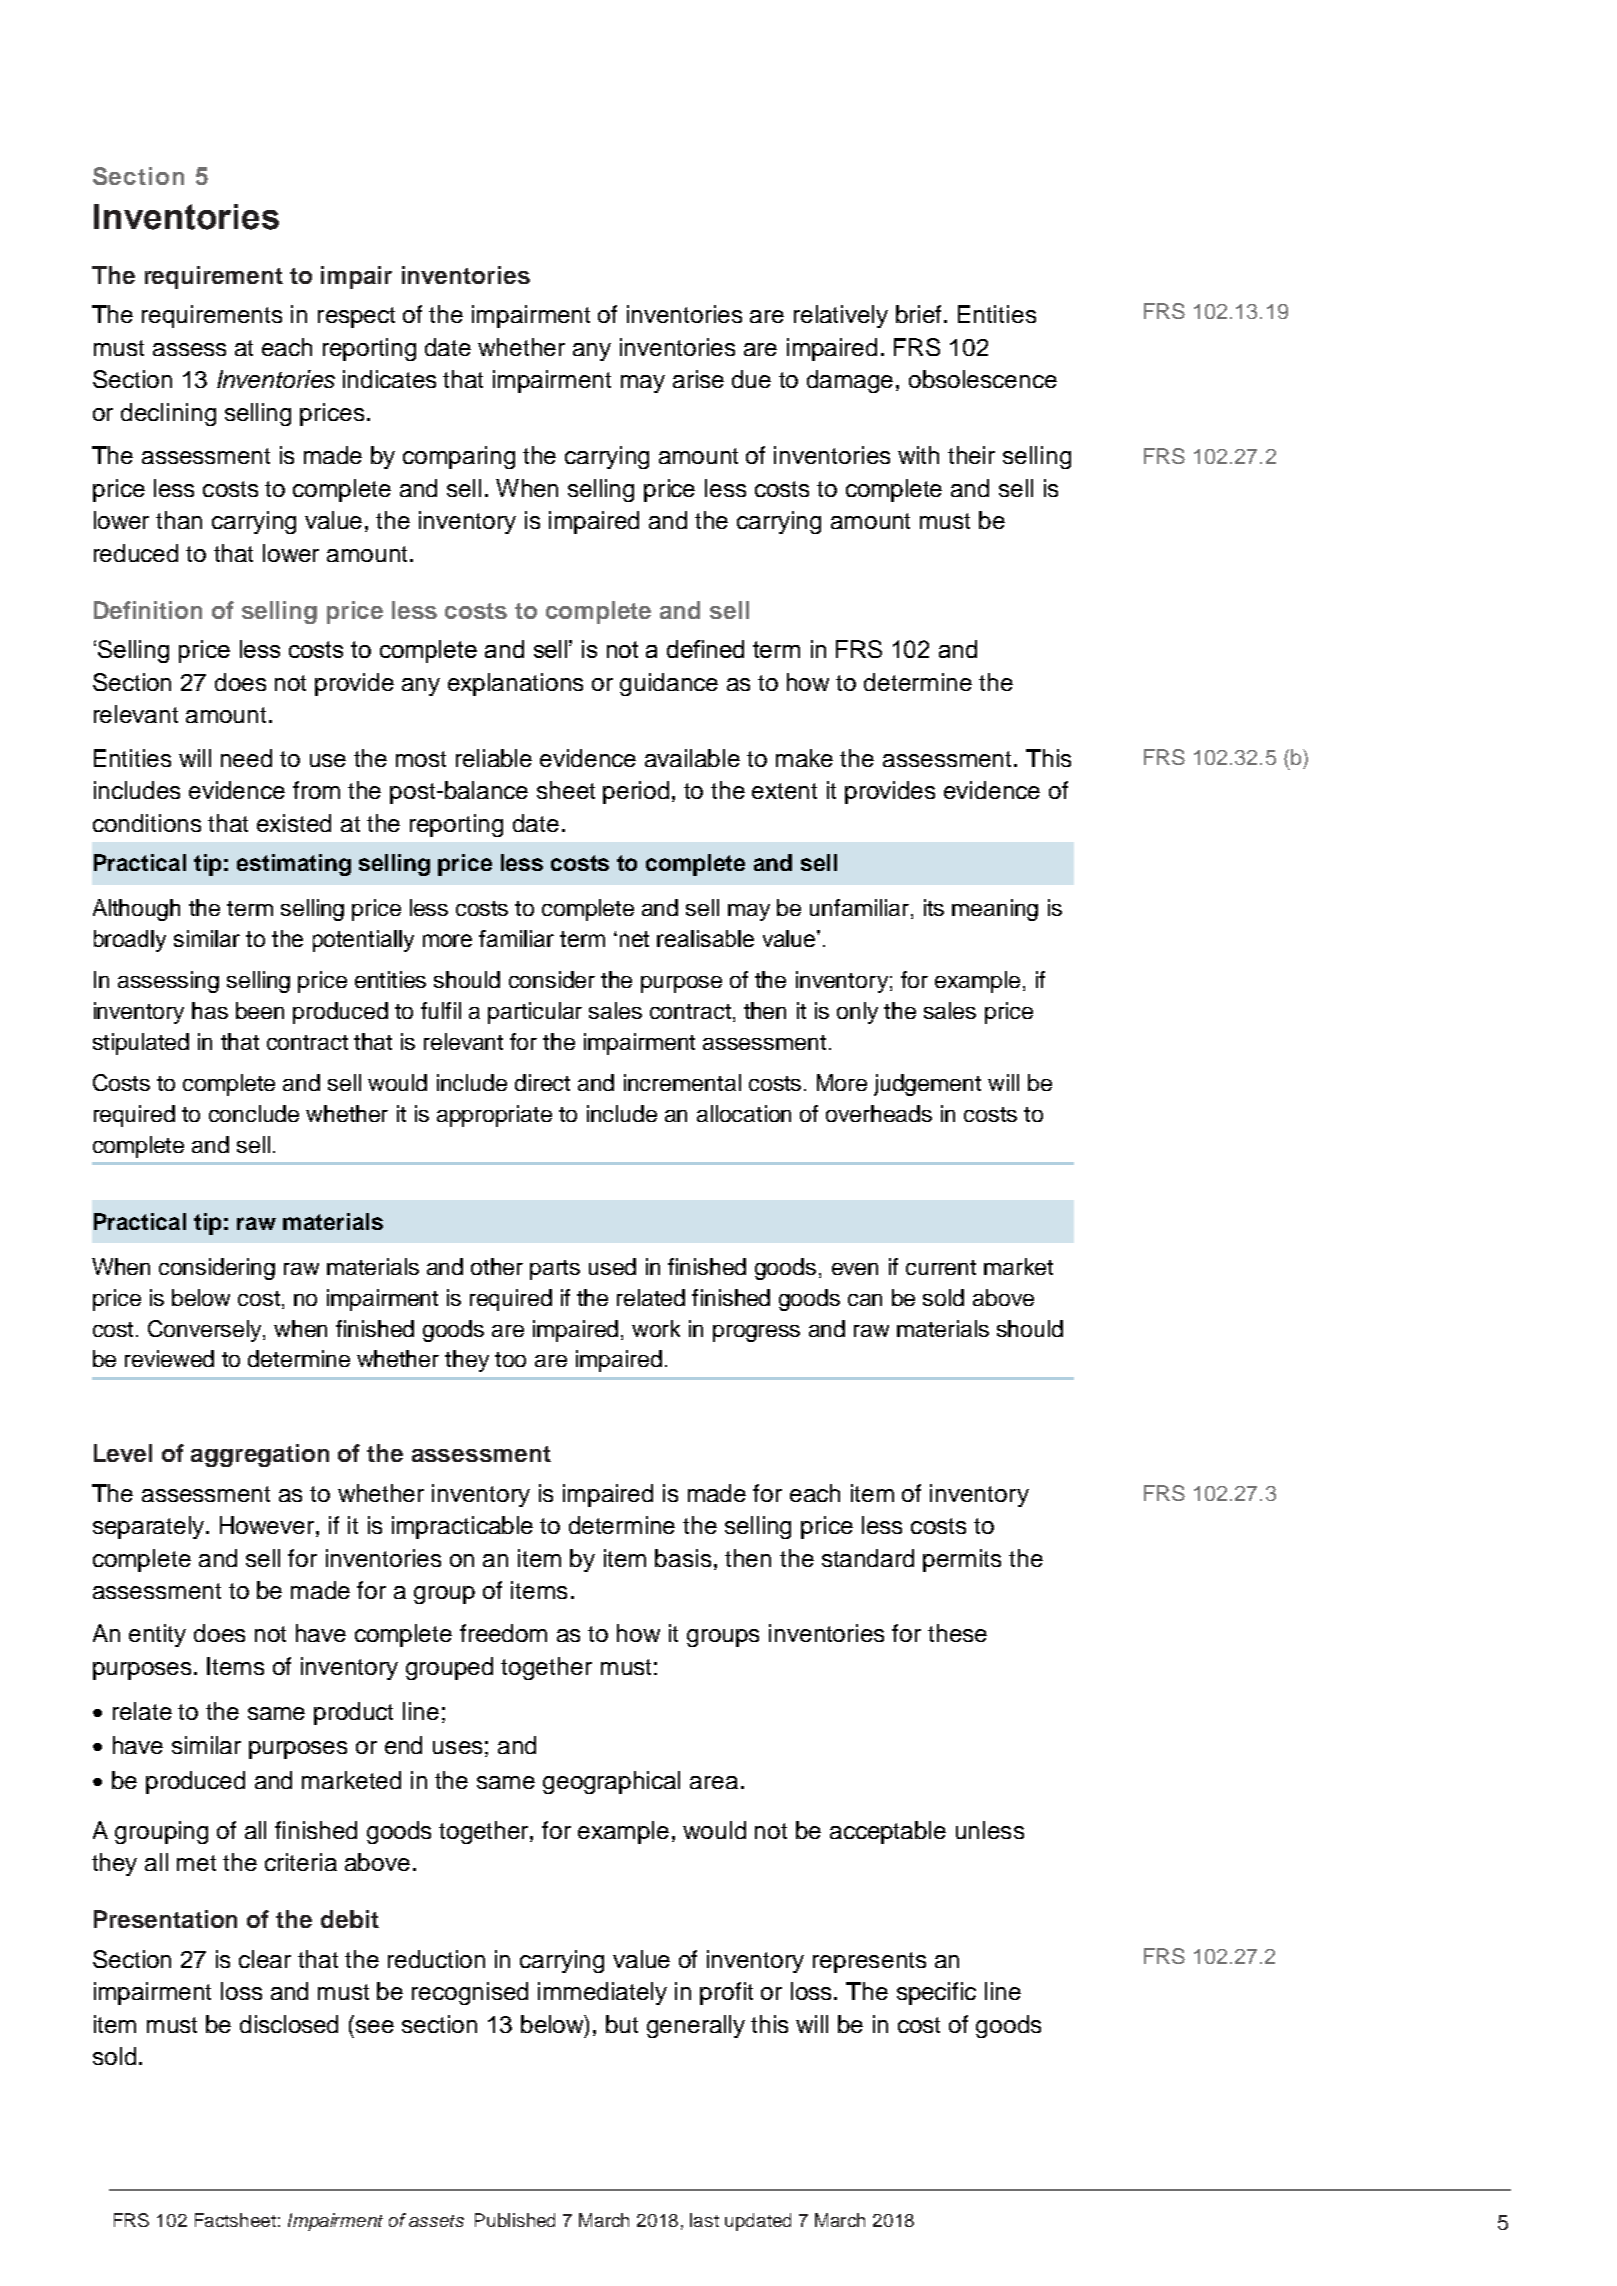  Describe the element at coordinates (855, 1269) in the document. I see `even` at that location.
